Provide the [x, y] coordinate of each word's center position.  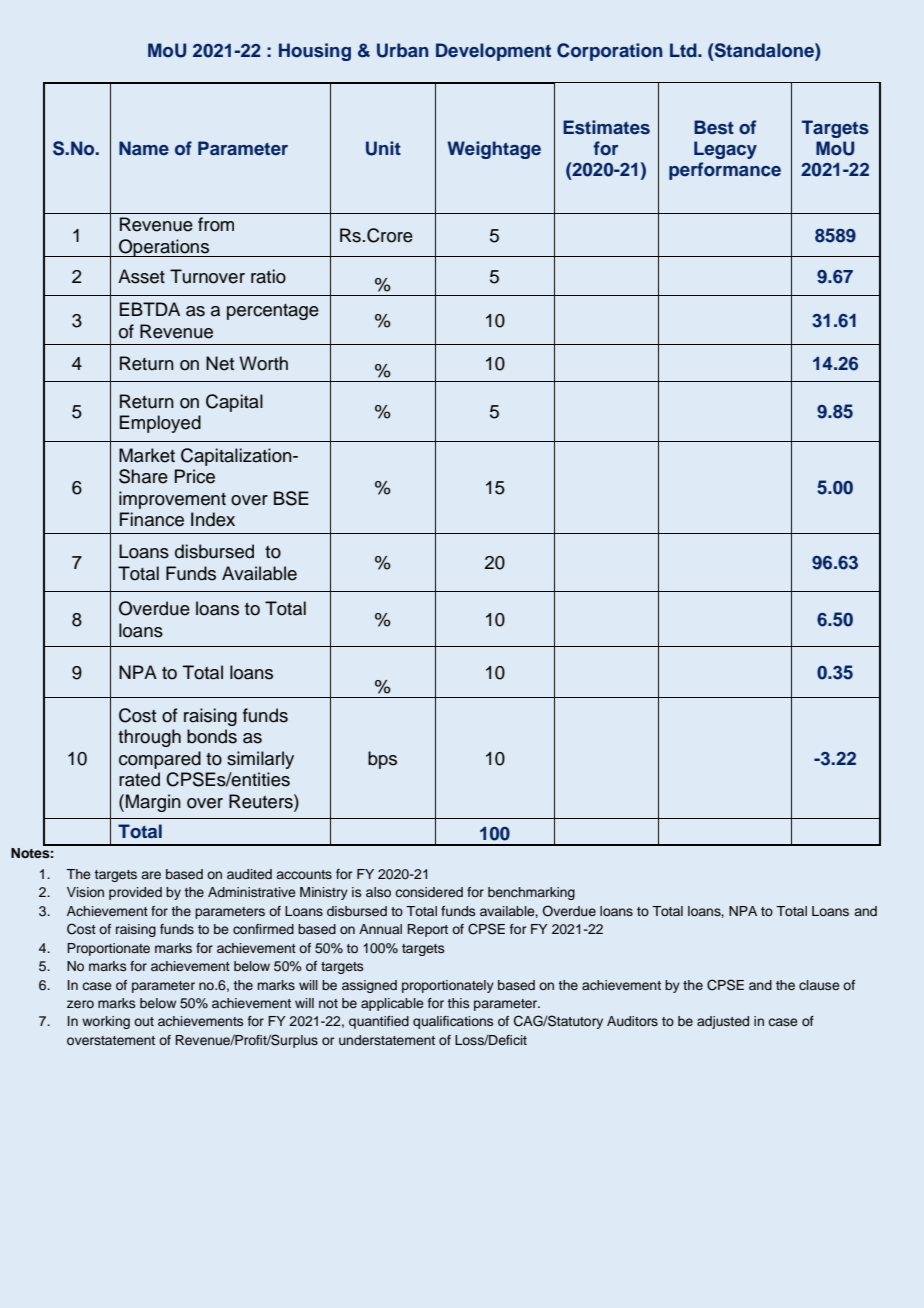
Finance [152, 519]
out [144, 1021]
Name [144, 148]
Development [493, 52]
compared [160, 760]
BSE [291, 498]
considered [429, 892]
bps [382, 760]
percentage [273, 312]
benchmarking [531, 893]
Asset [141, 276]
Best [714, 127]
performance [725, 171]
